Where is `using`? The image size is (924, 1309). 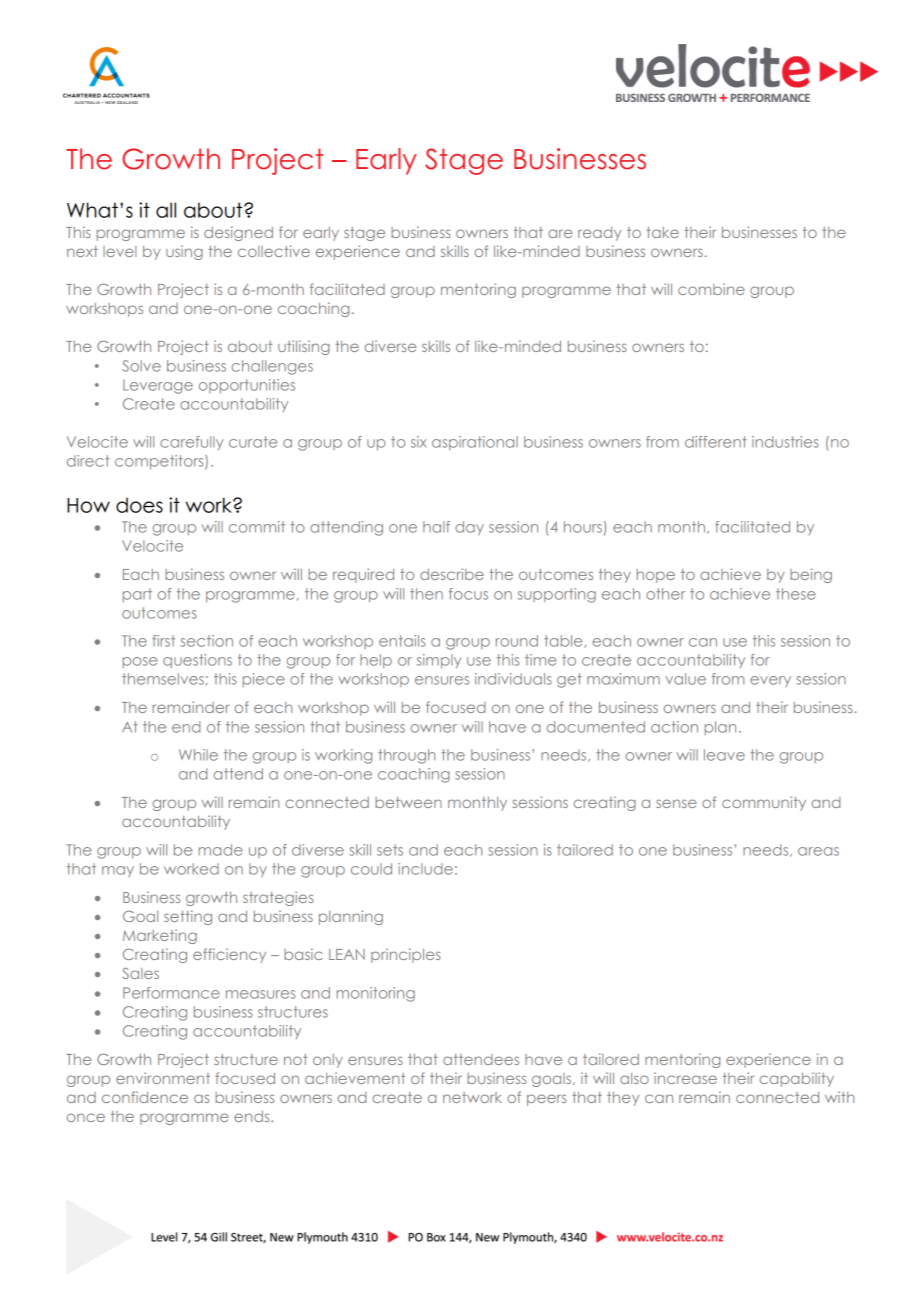 using is located at coordinates (184, 252).
